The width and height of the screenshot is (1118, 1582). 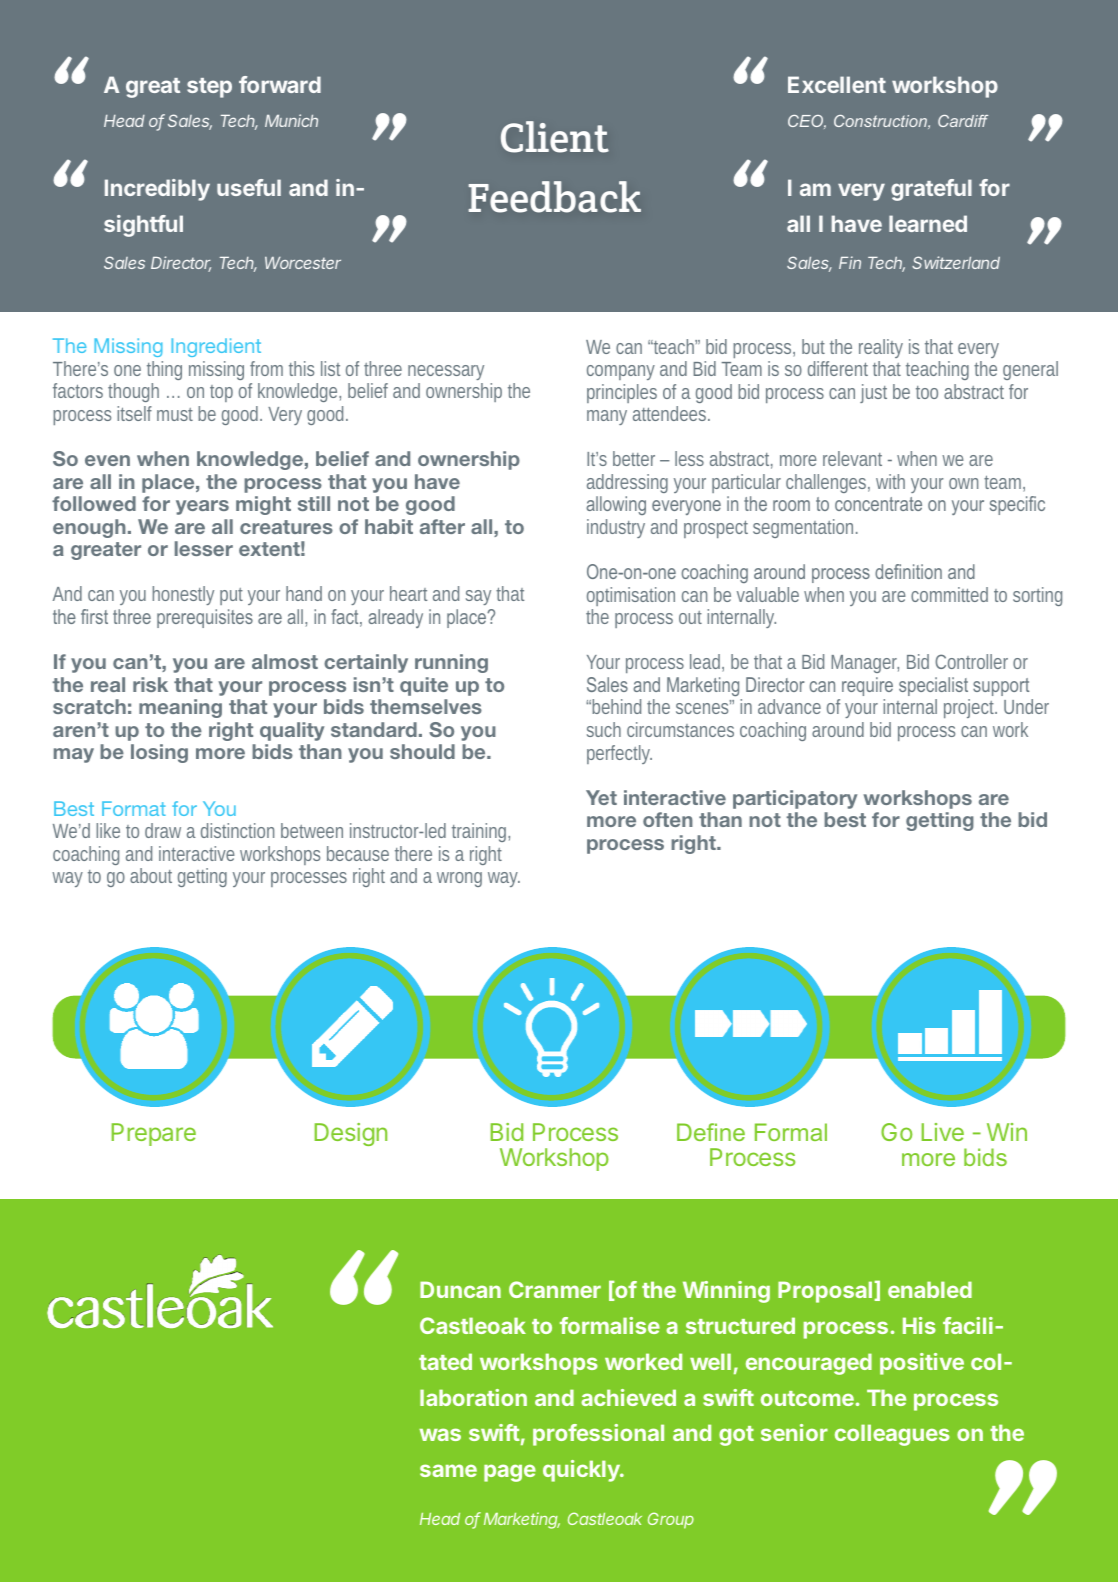 I want to click on with, so click(x=890, y=481).
